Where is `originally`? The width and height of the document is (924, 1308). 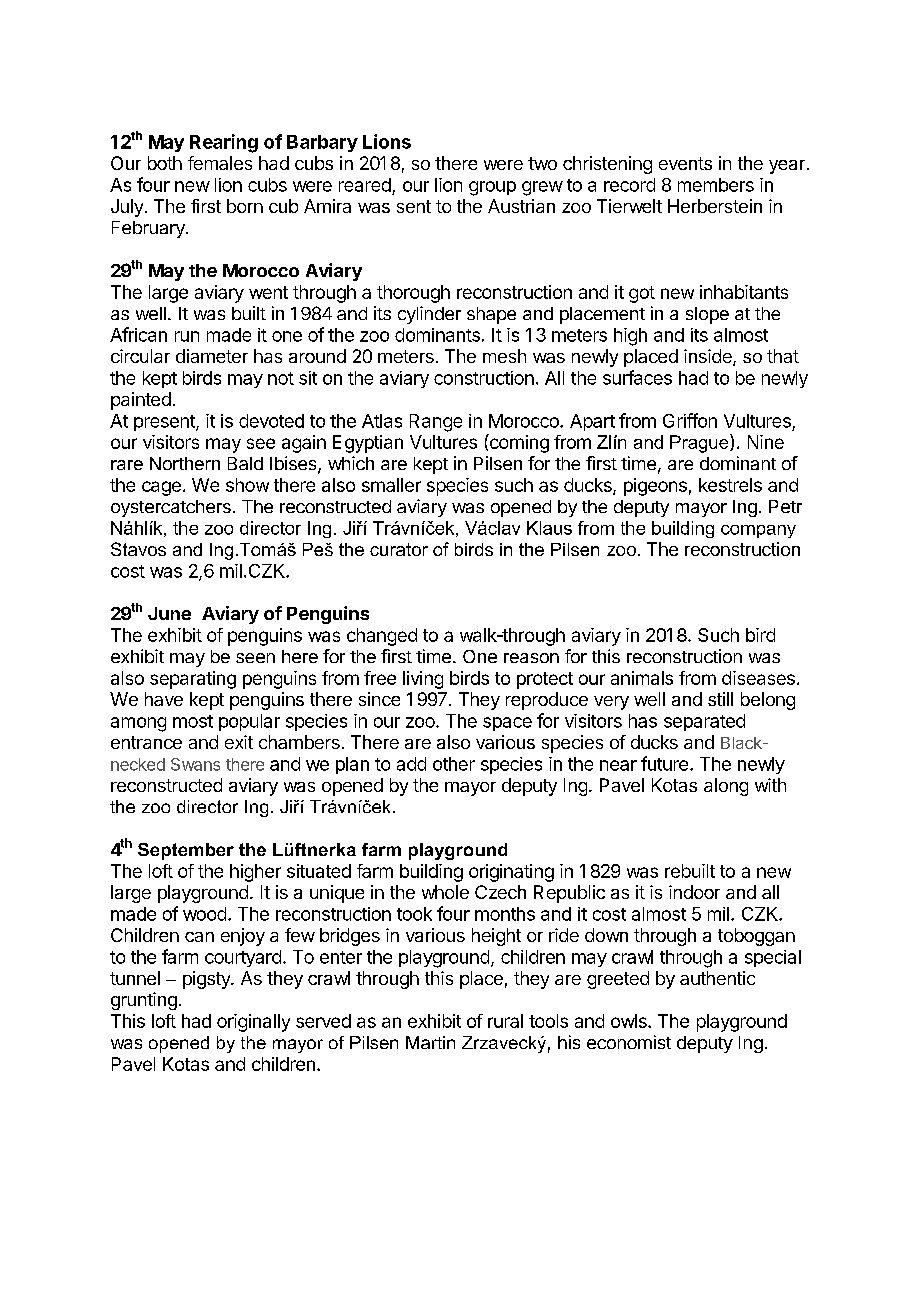 originally is located at coordinates (253, 1023).
